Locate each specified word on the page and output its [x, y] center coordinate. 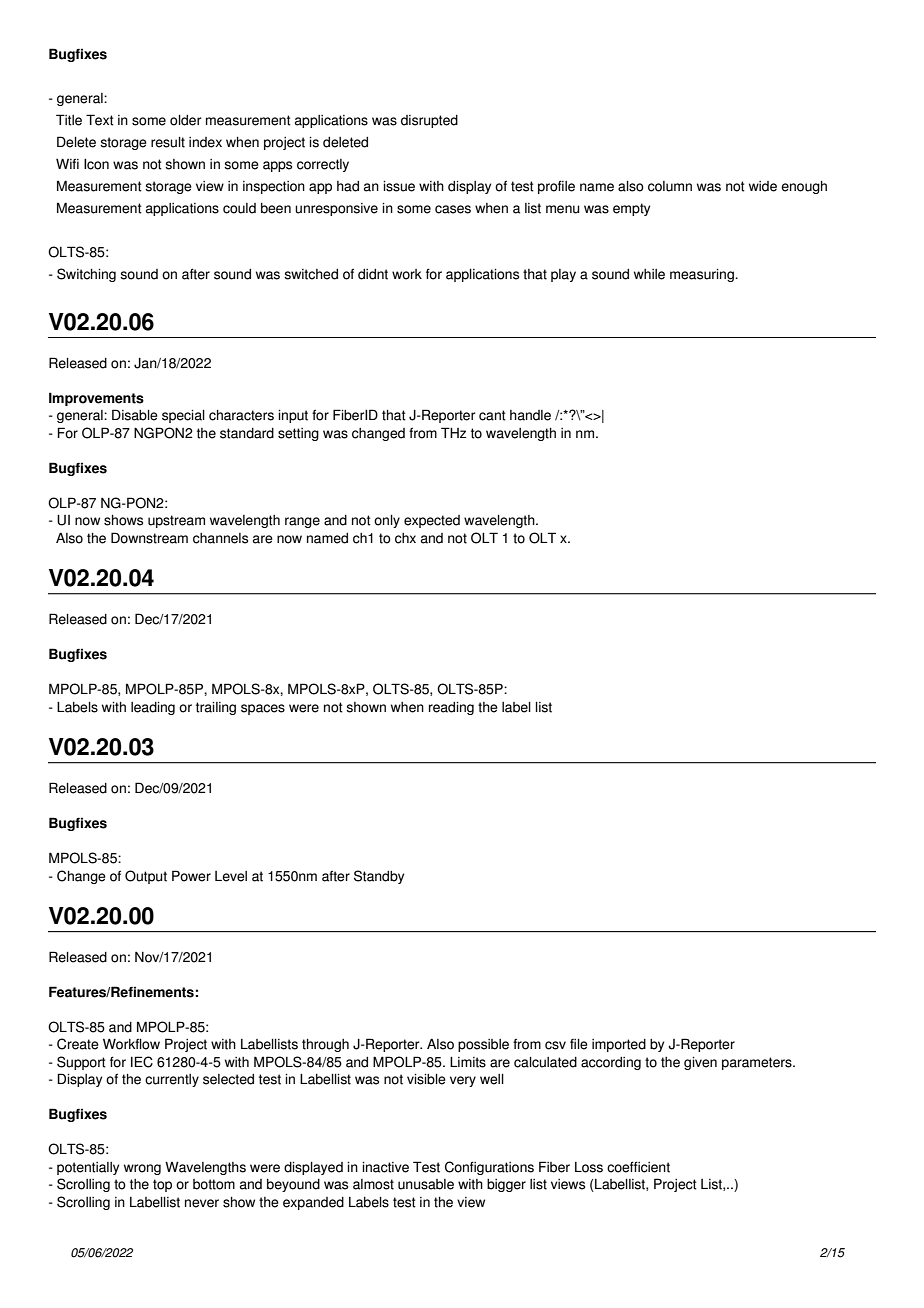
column [670, 186]
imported [619, 1045]
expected [432, 521]
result [168, 142]
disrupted [429, 121]
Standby [379, 877]
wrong [142, 1169]
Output [146, 877]
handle [530, 415]
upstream [176, 521]
